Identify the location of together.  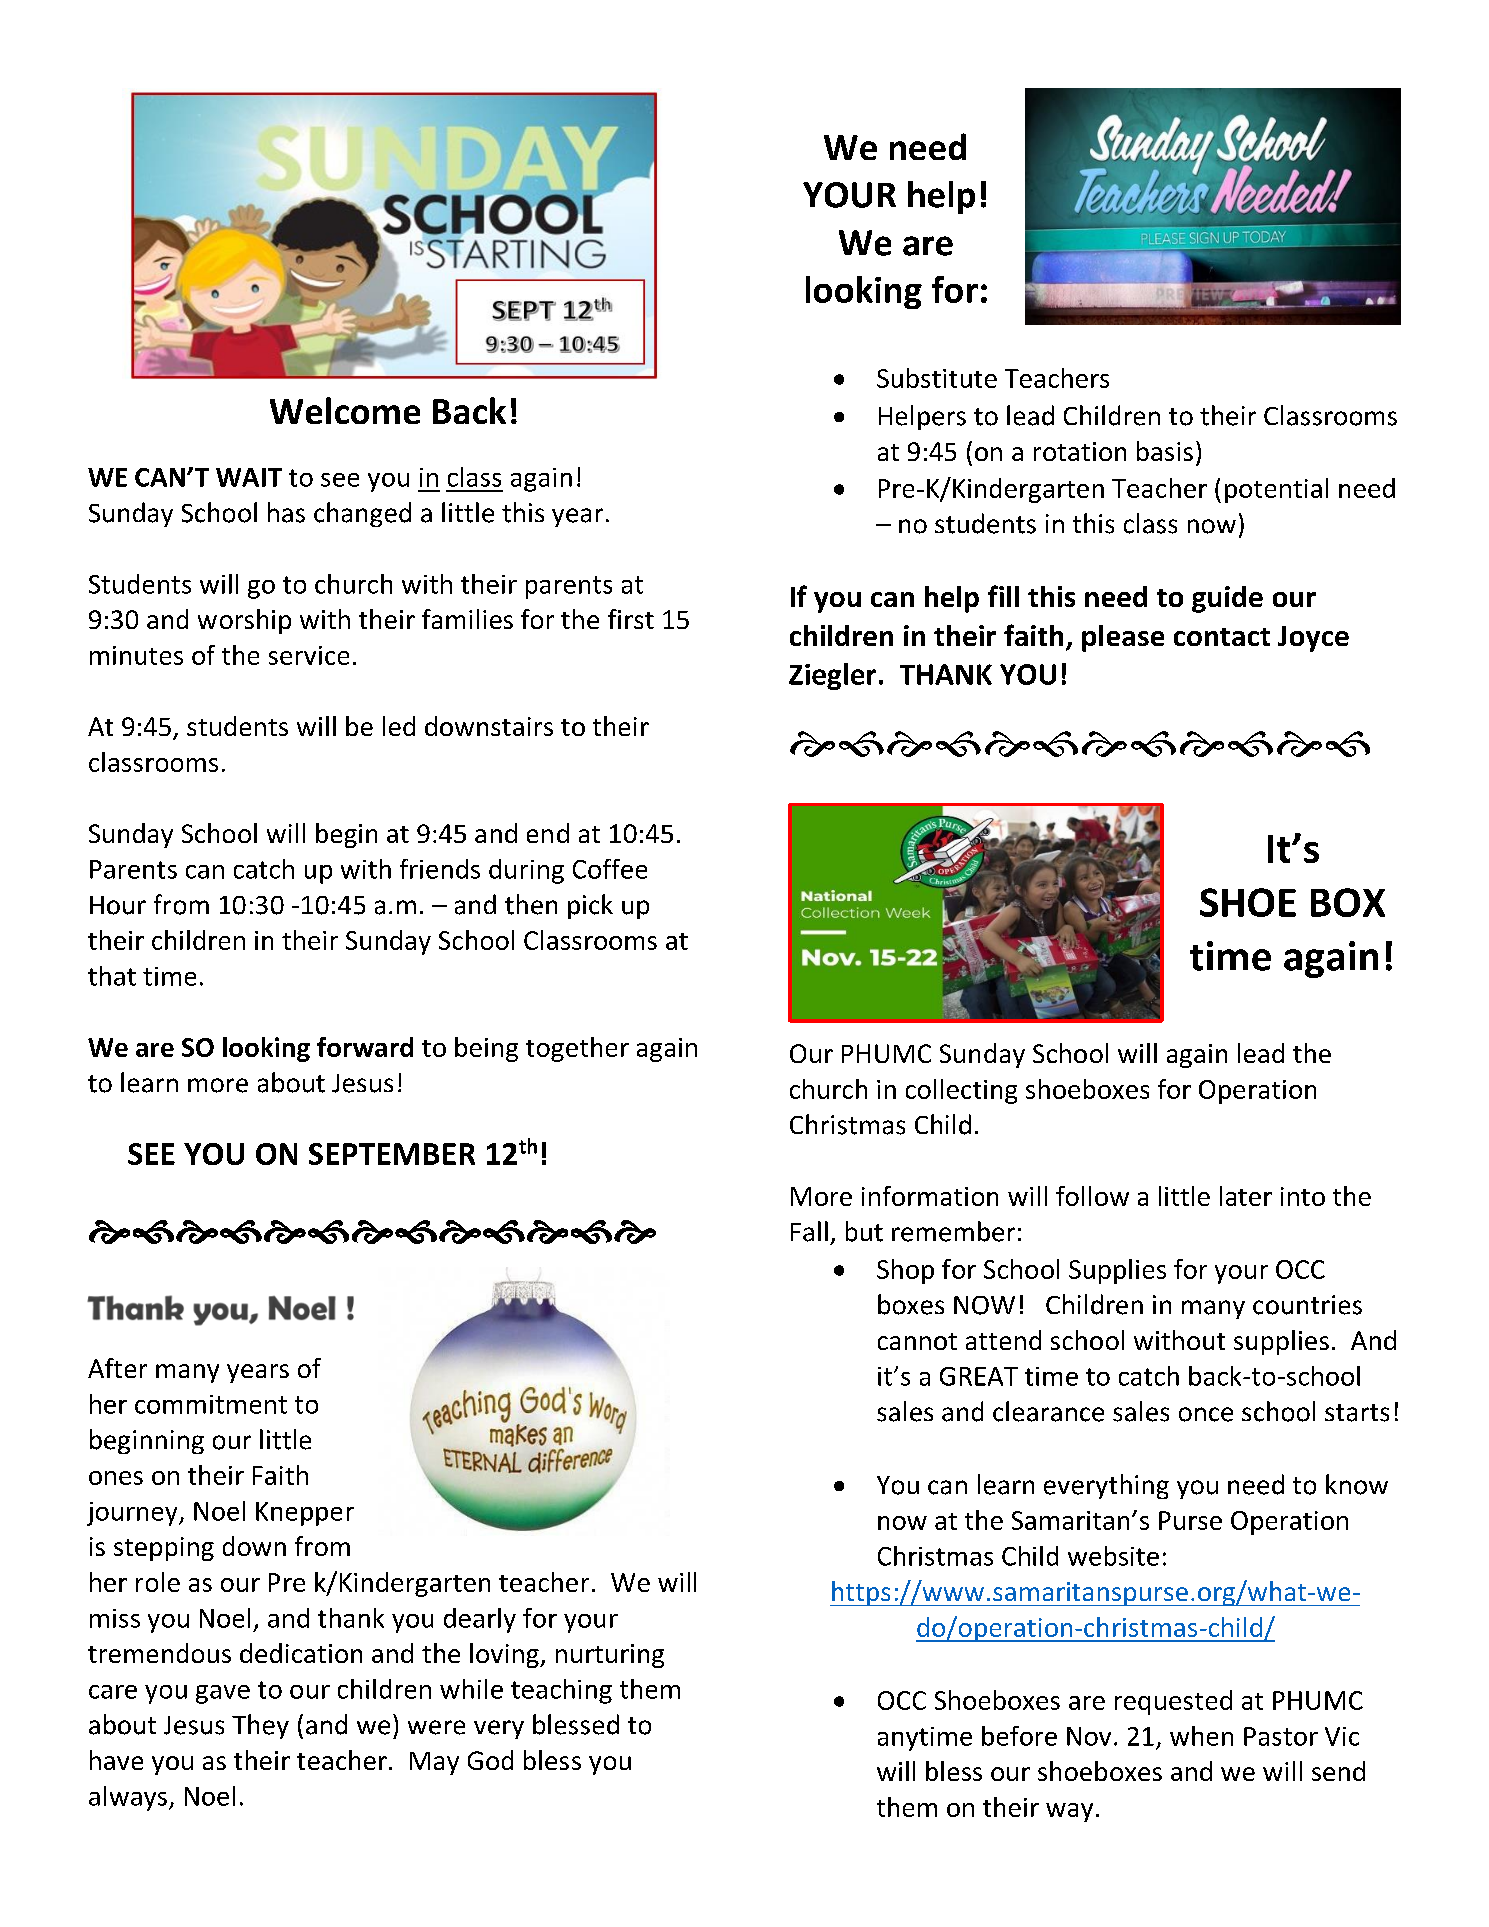
(577, 1049).
